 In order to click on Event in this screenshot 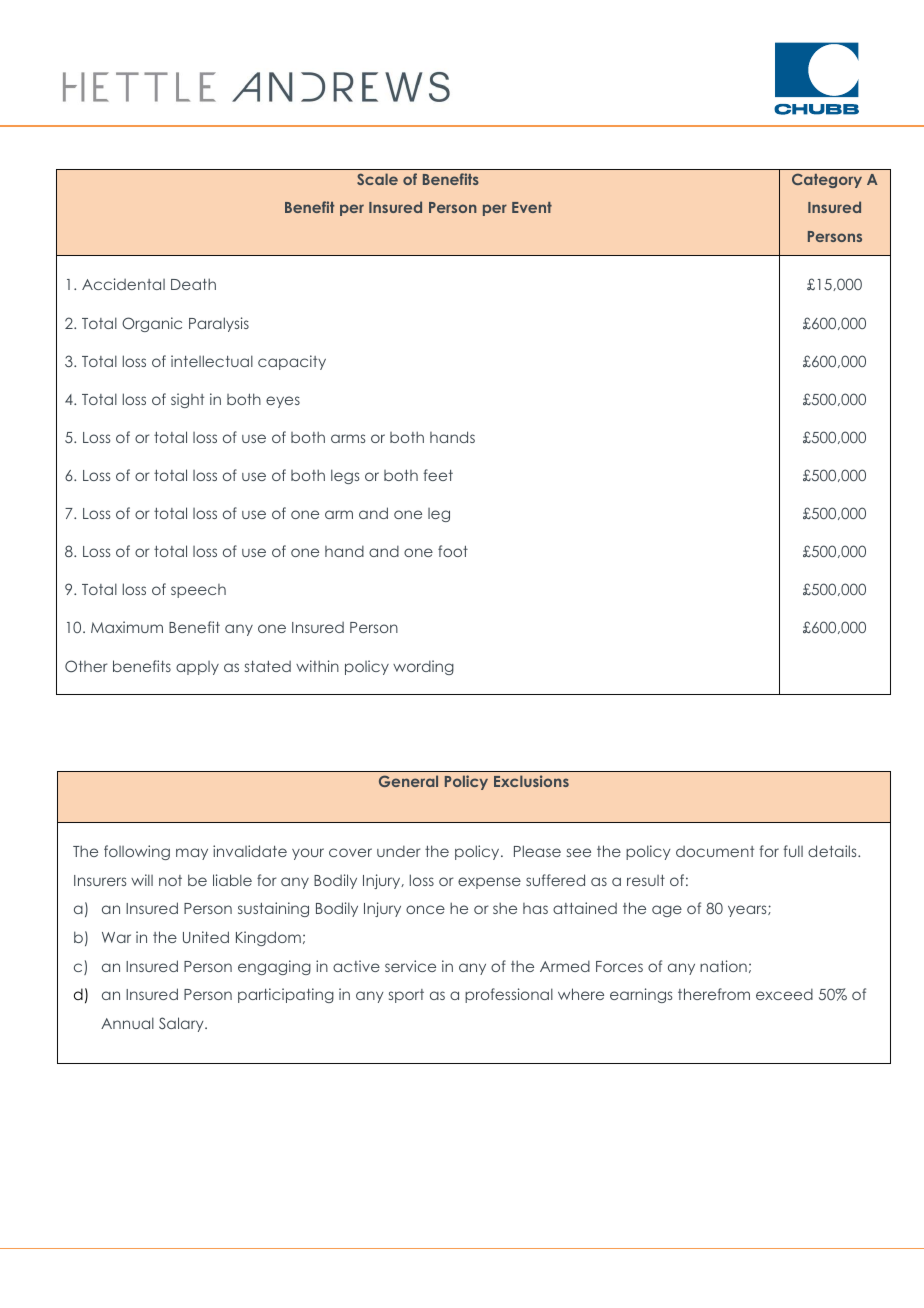, I will do `click(532, 207)`.
